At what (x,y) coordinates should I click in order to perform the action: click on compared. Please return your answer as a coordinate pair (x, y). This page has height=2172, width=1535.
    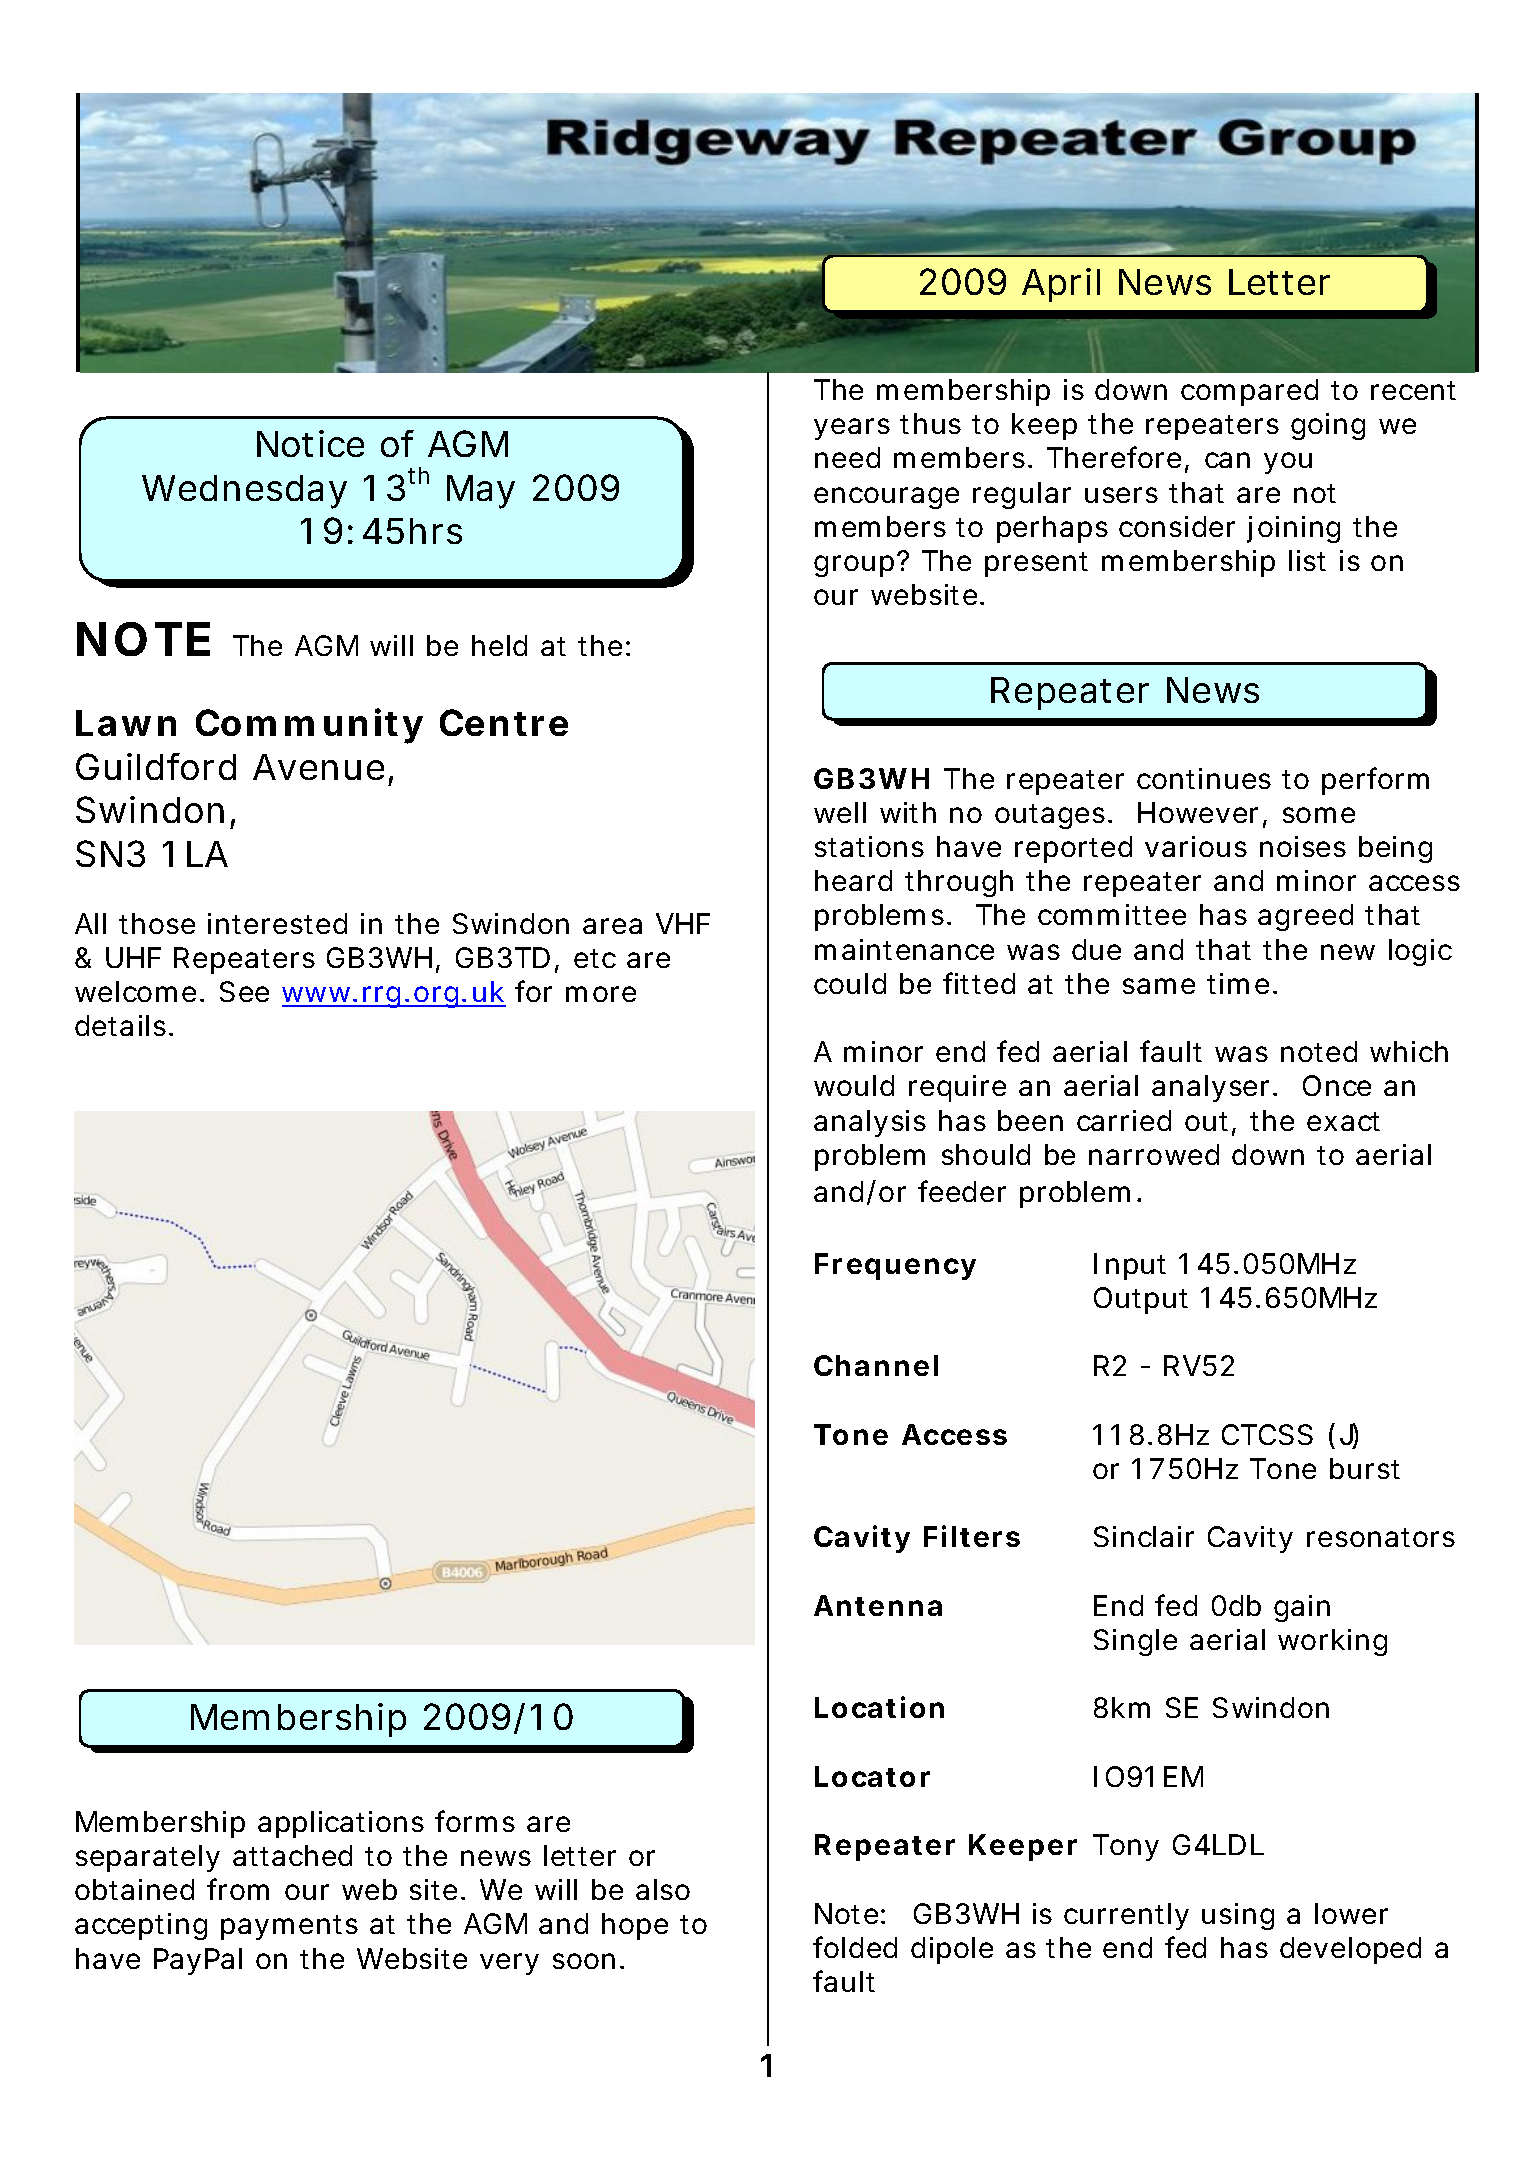
    Looking at the image, I should click on (1249, 392).
